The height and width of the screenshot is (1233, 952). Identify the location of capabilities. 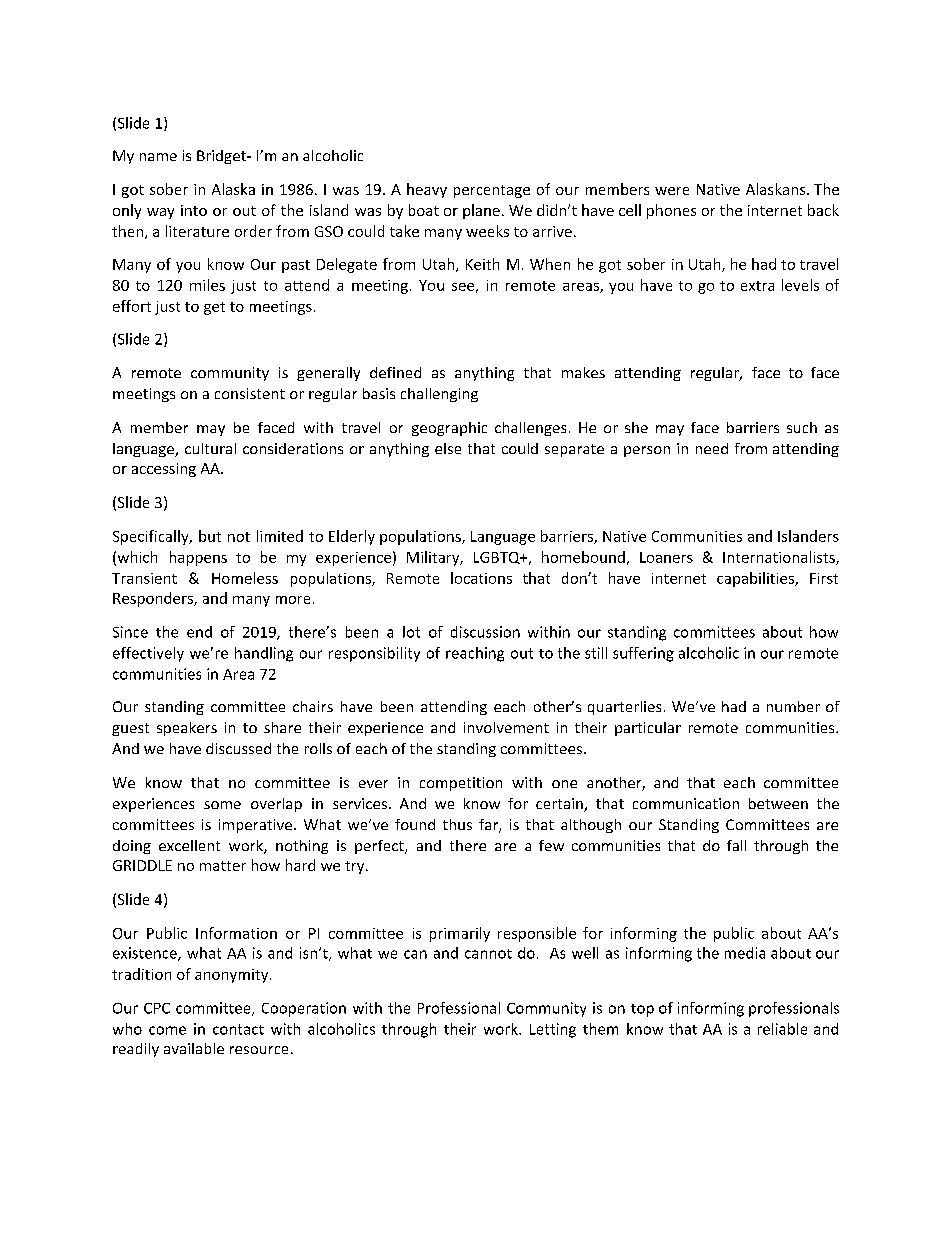
(756, 579).
